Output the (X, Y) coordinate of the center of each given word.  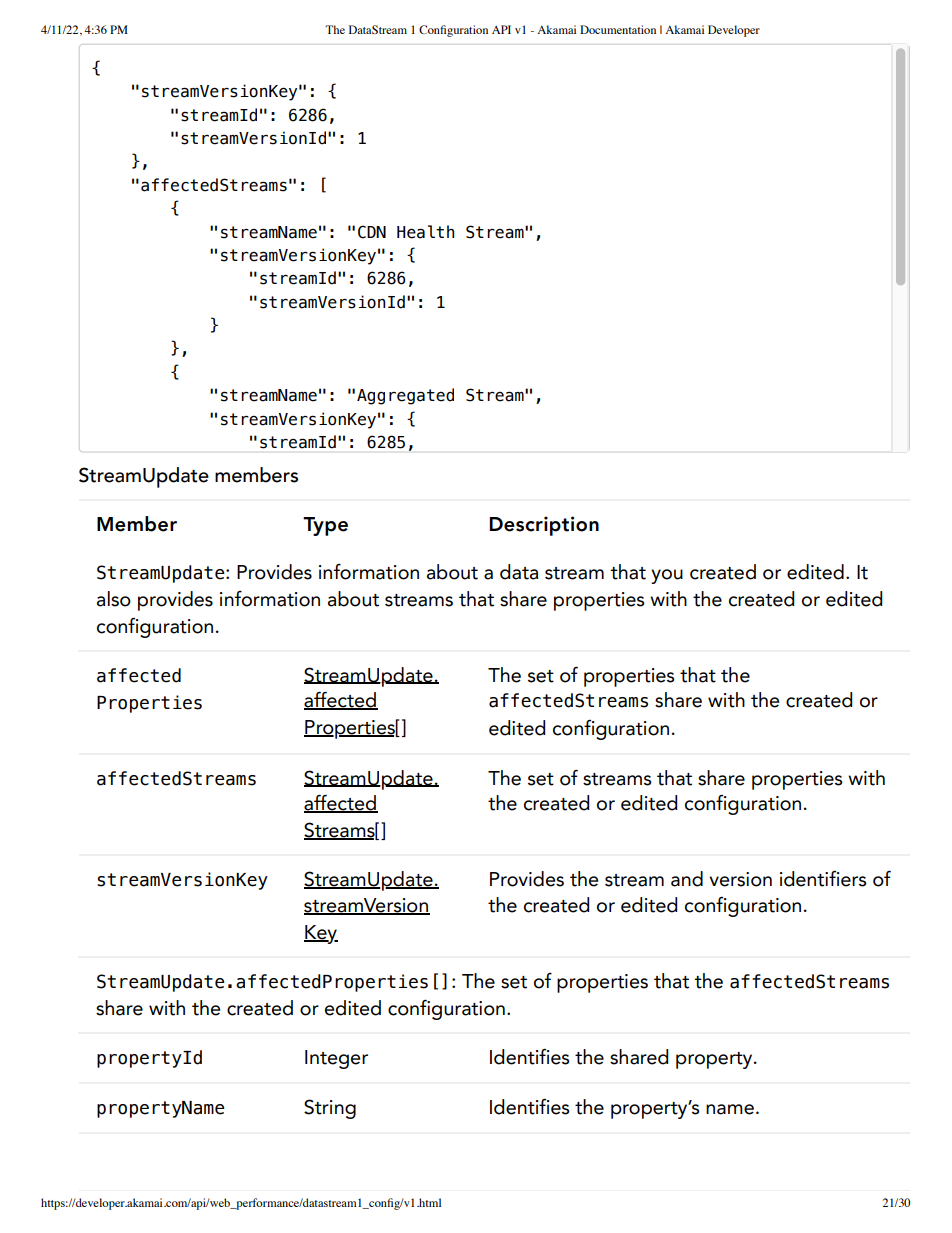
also (114, 599)
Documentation (618, 29)
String (330, 1109)
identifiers (823, 879)
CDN (372, 232)
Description (544, 526)
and (687, 879)
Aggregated (405, 396)
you (667, 576)
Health (425, 232)
